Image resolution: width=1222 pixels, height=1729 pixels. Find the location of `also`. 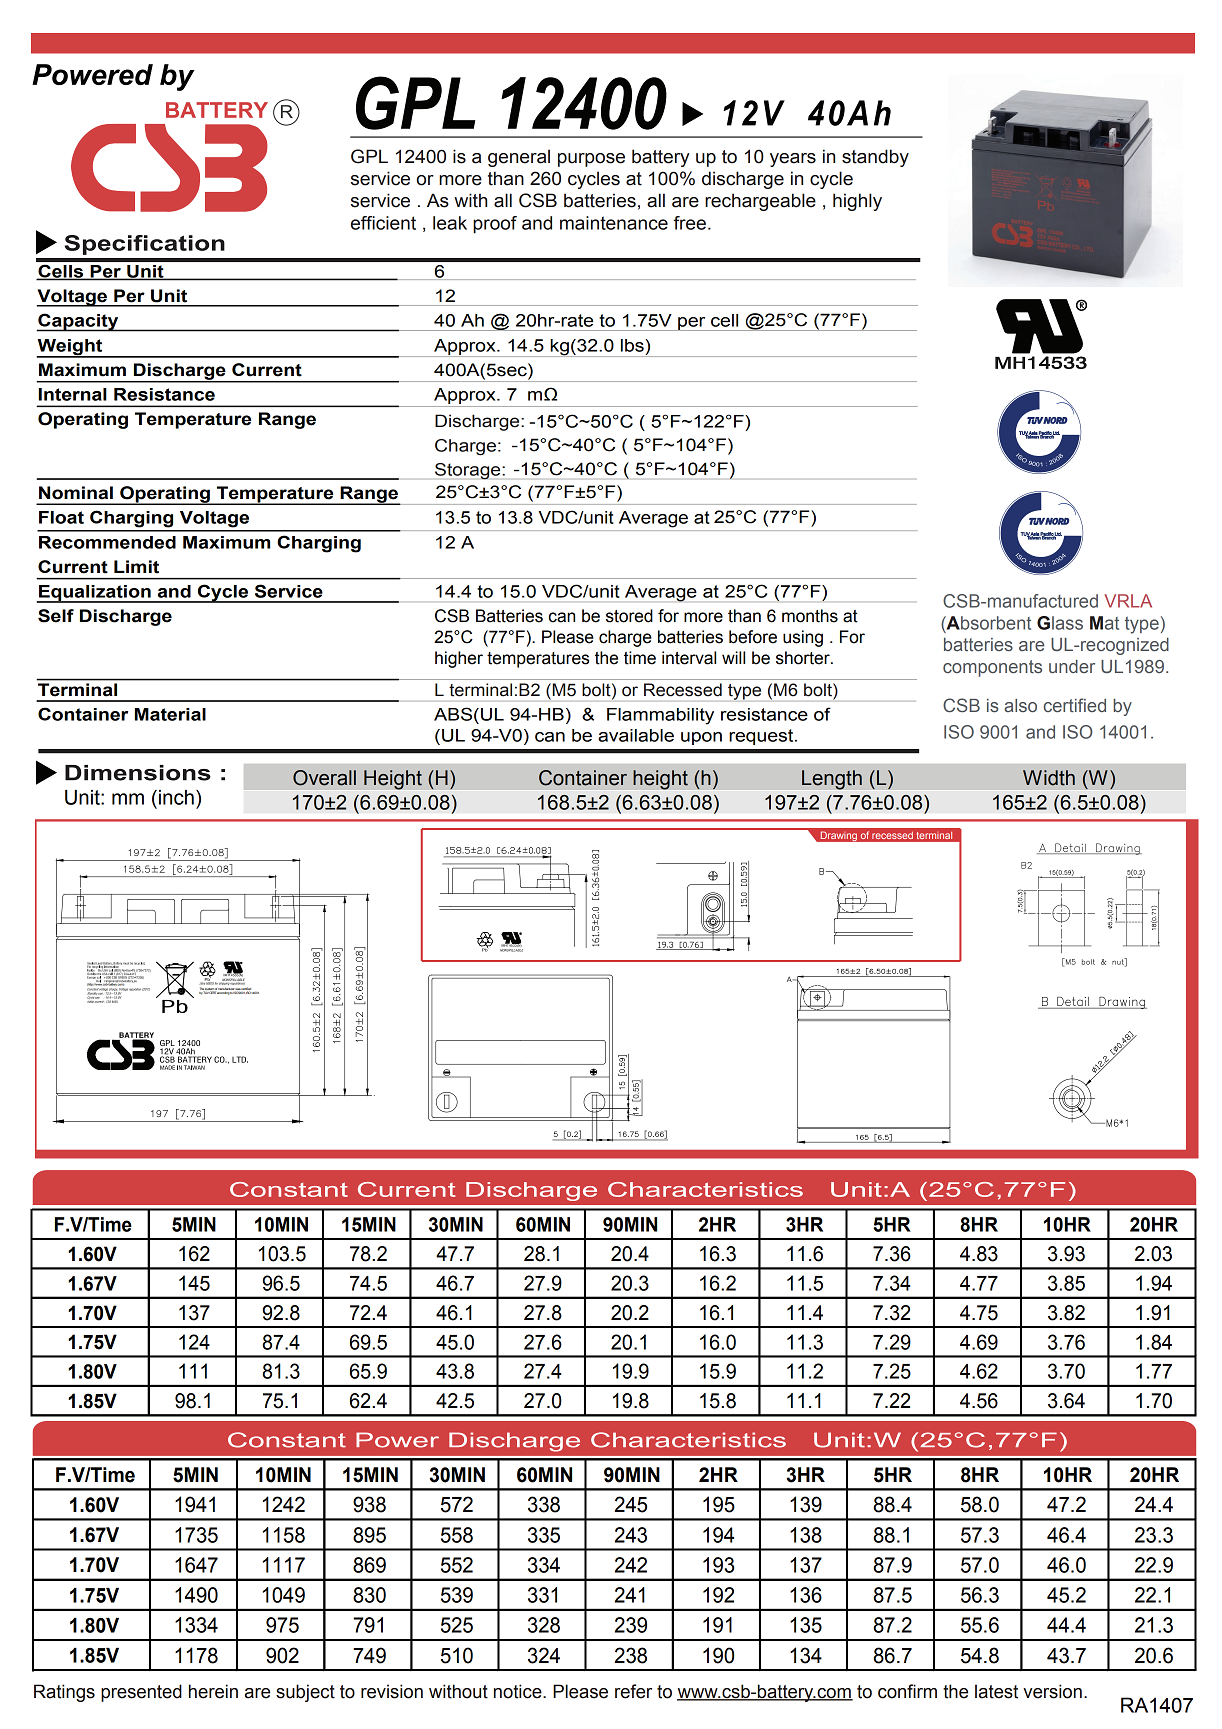

also is located at coordinates (1020, 705).
